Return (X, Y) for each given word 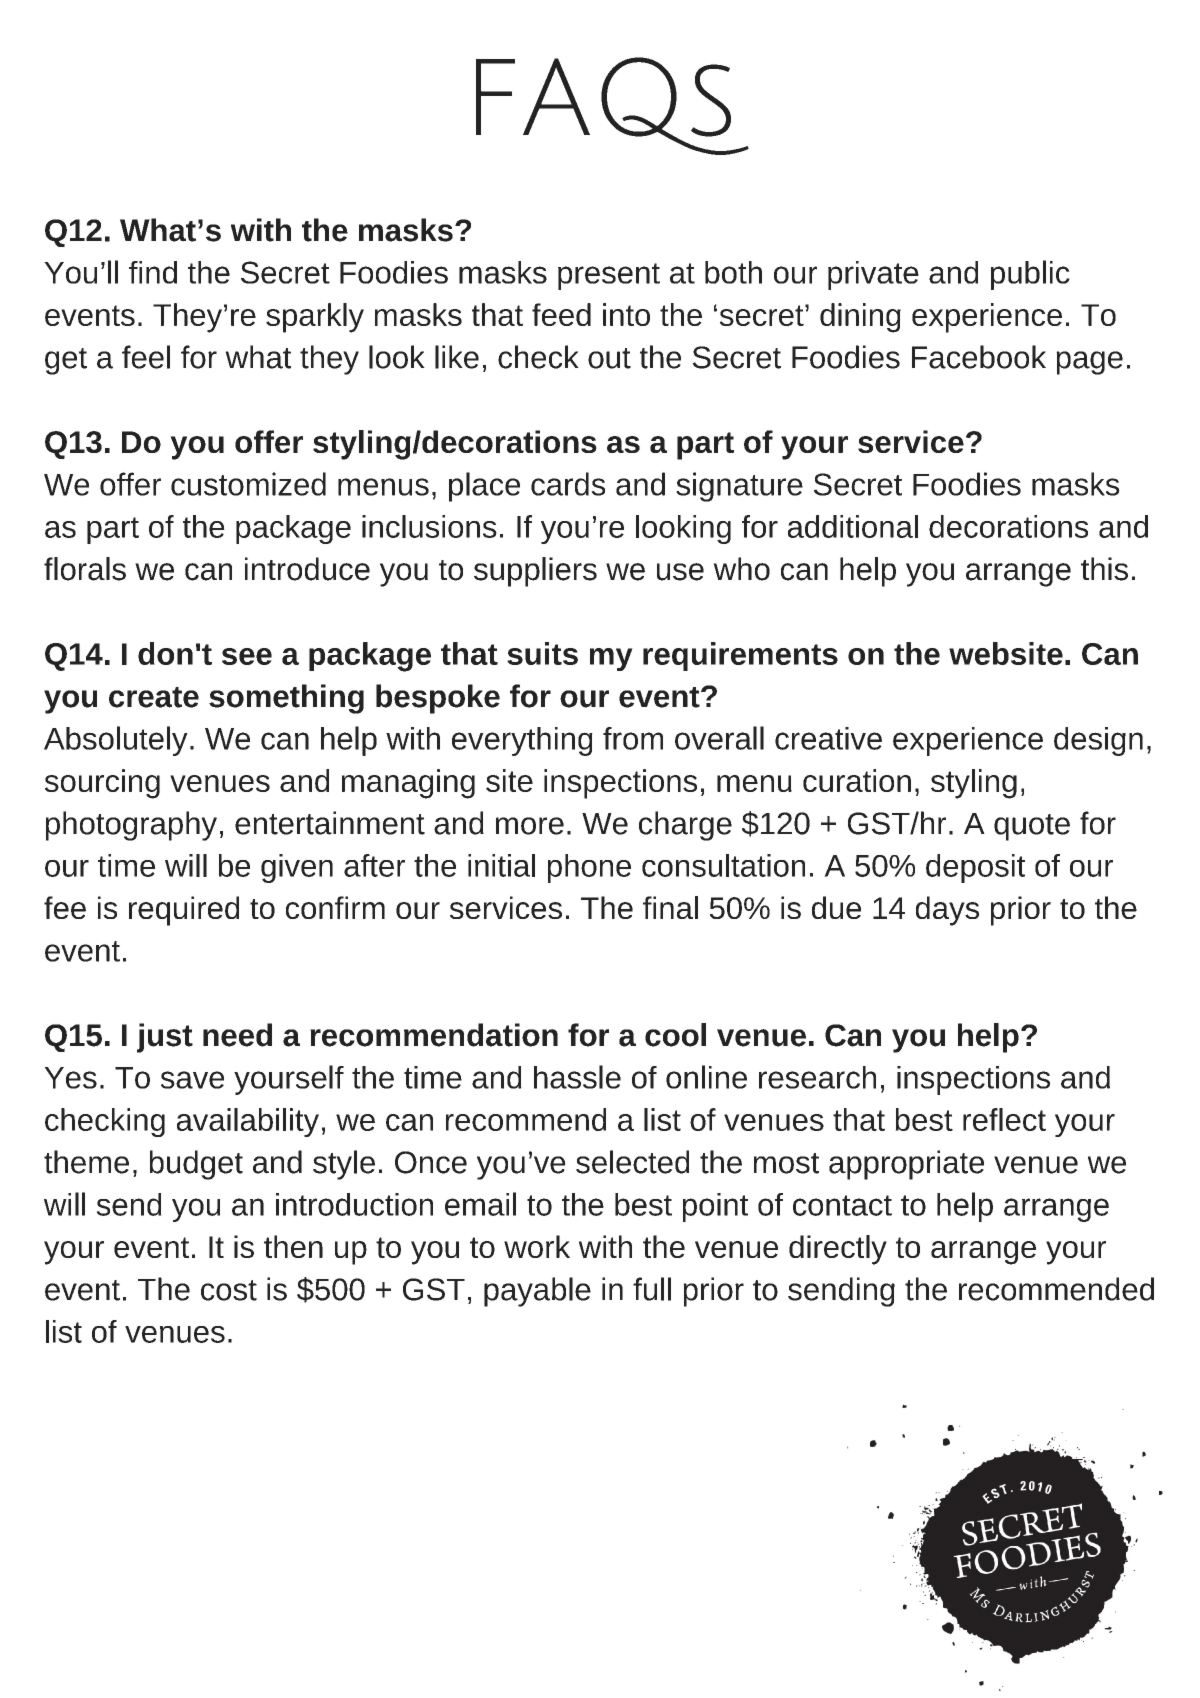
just (165, 1038)
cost (229, 1290)
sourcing (102, 784)
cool (675, 1035)
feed (561, 314)
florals (85, 569)
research (817, 1077)
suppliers (535, 572)
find (153, 272)
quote (1032, 827)
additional (853, 526)
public (1030, 275)
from (633, 738)
